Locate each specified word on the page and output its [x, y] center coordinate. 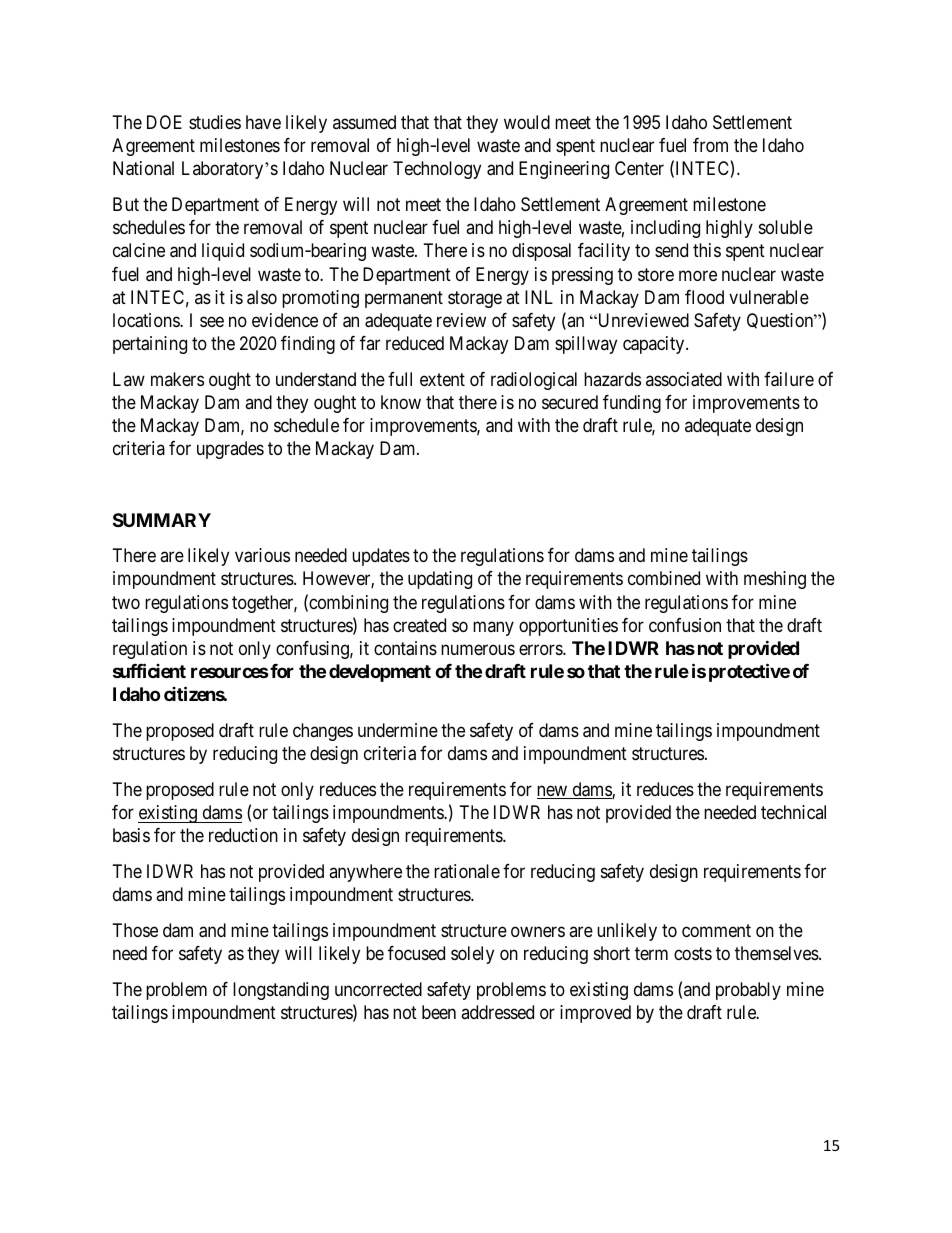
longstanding [281, 991]
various [262, 555]
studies [215, 122]
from [710, 145]
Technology [437, 170]
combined [664, 578]
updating [440, 580]
